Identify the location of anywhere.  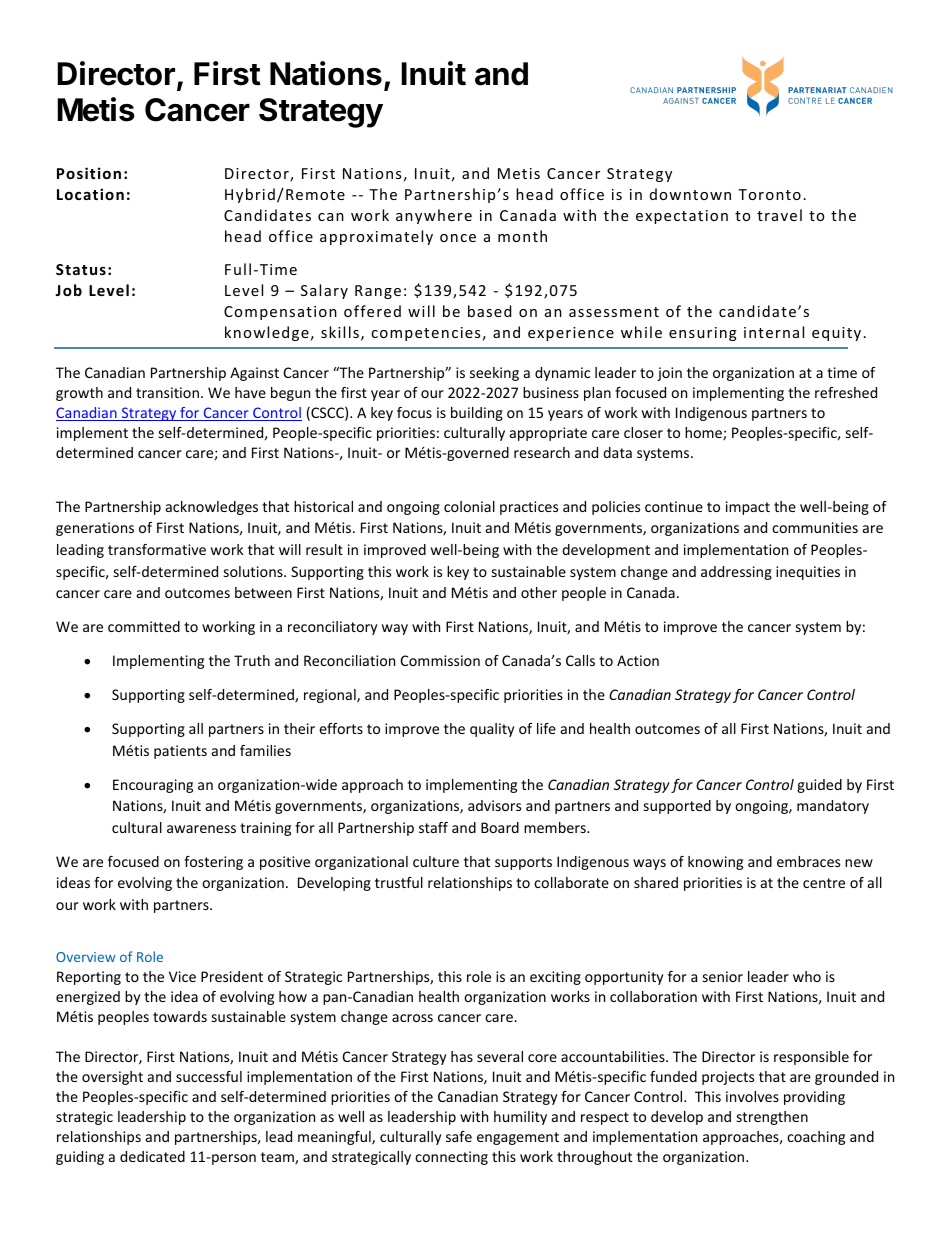
(434, 216).
